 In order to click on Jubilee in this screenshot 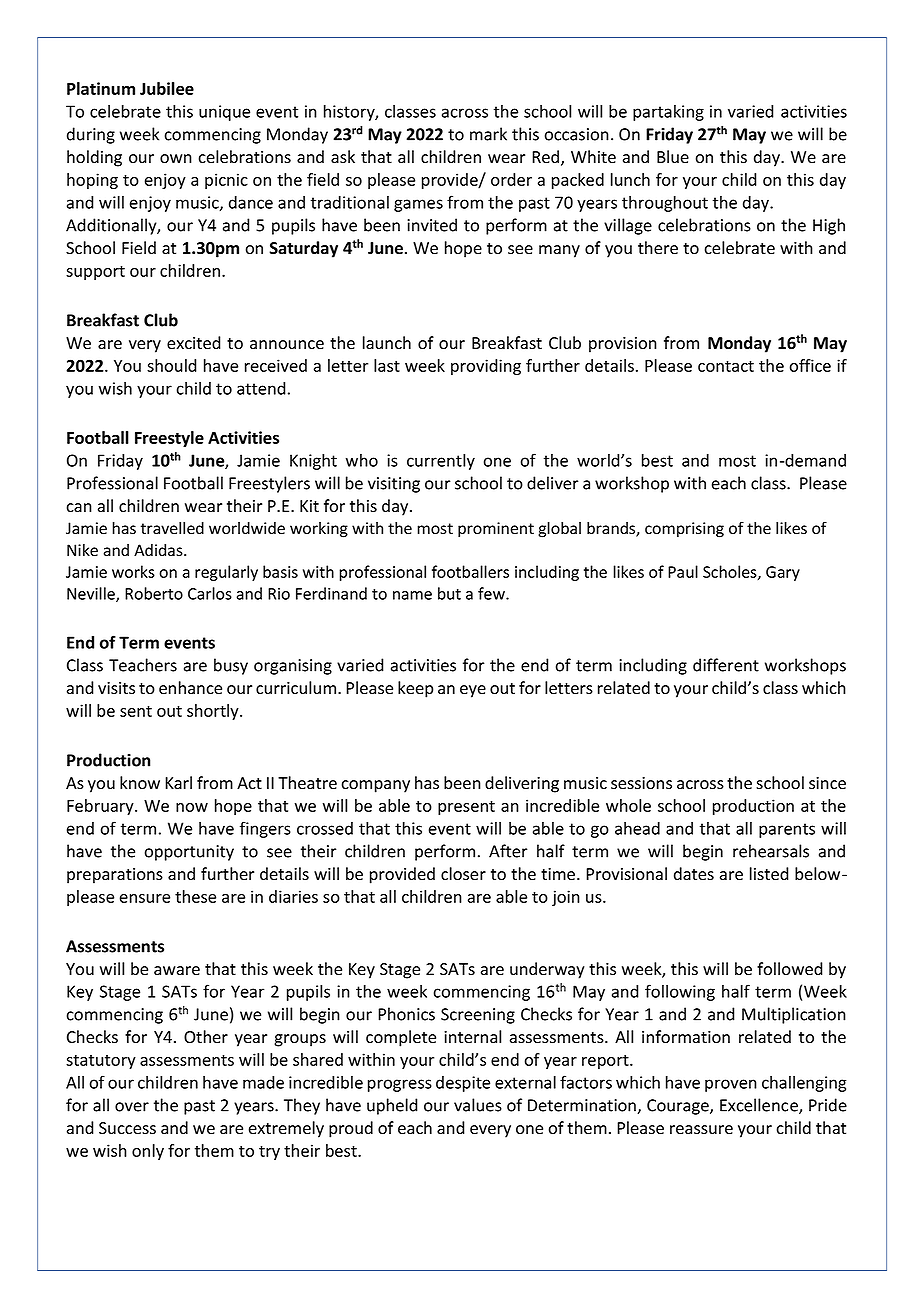, I will do `click(167, 88)`.
